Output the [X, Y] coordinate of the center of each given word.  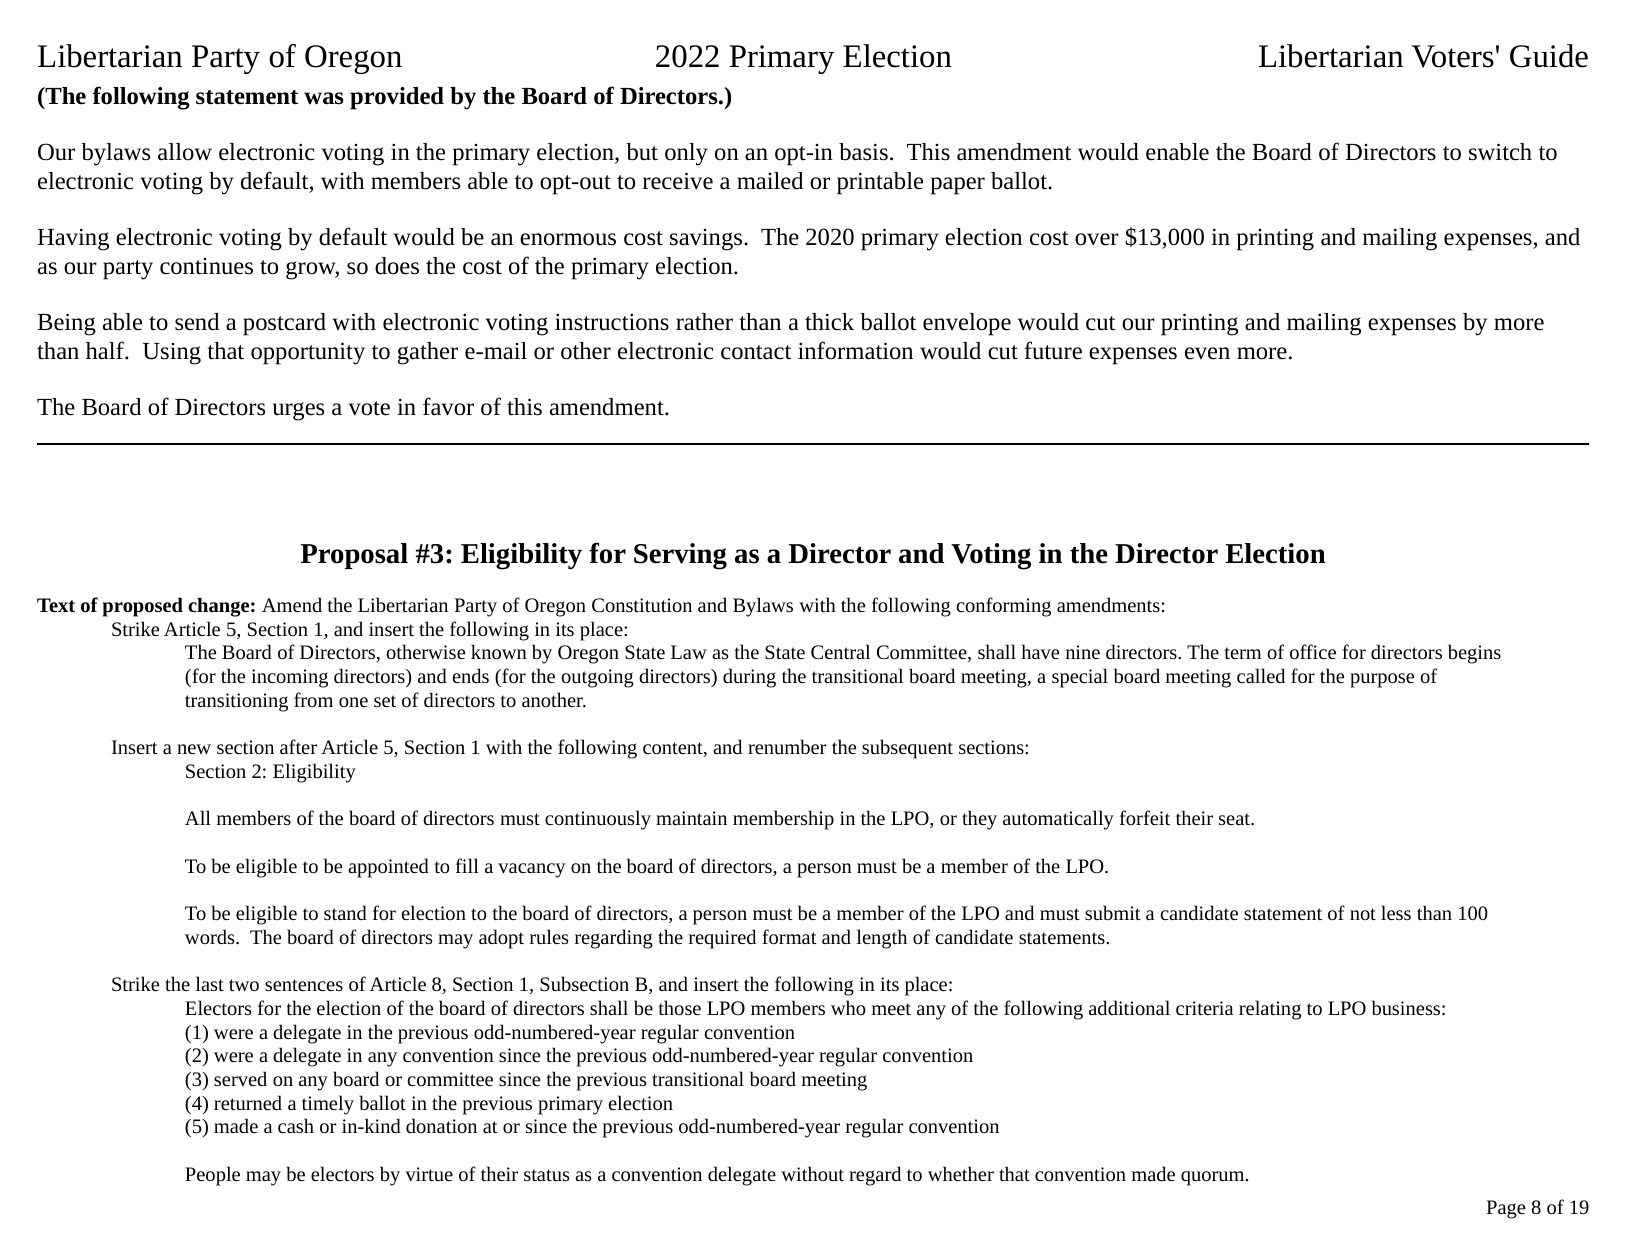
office [1313, 651]
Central [840, 651]
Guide [1549, 56]
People [212, 1176]
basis [863, 152]
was [324, 98]
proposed [142, 607]
